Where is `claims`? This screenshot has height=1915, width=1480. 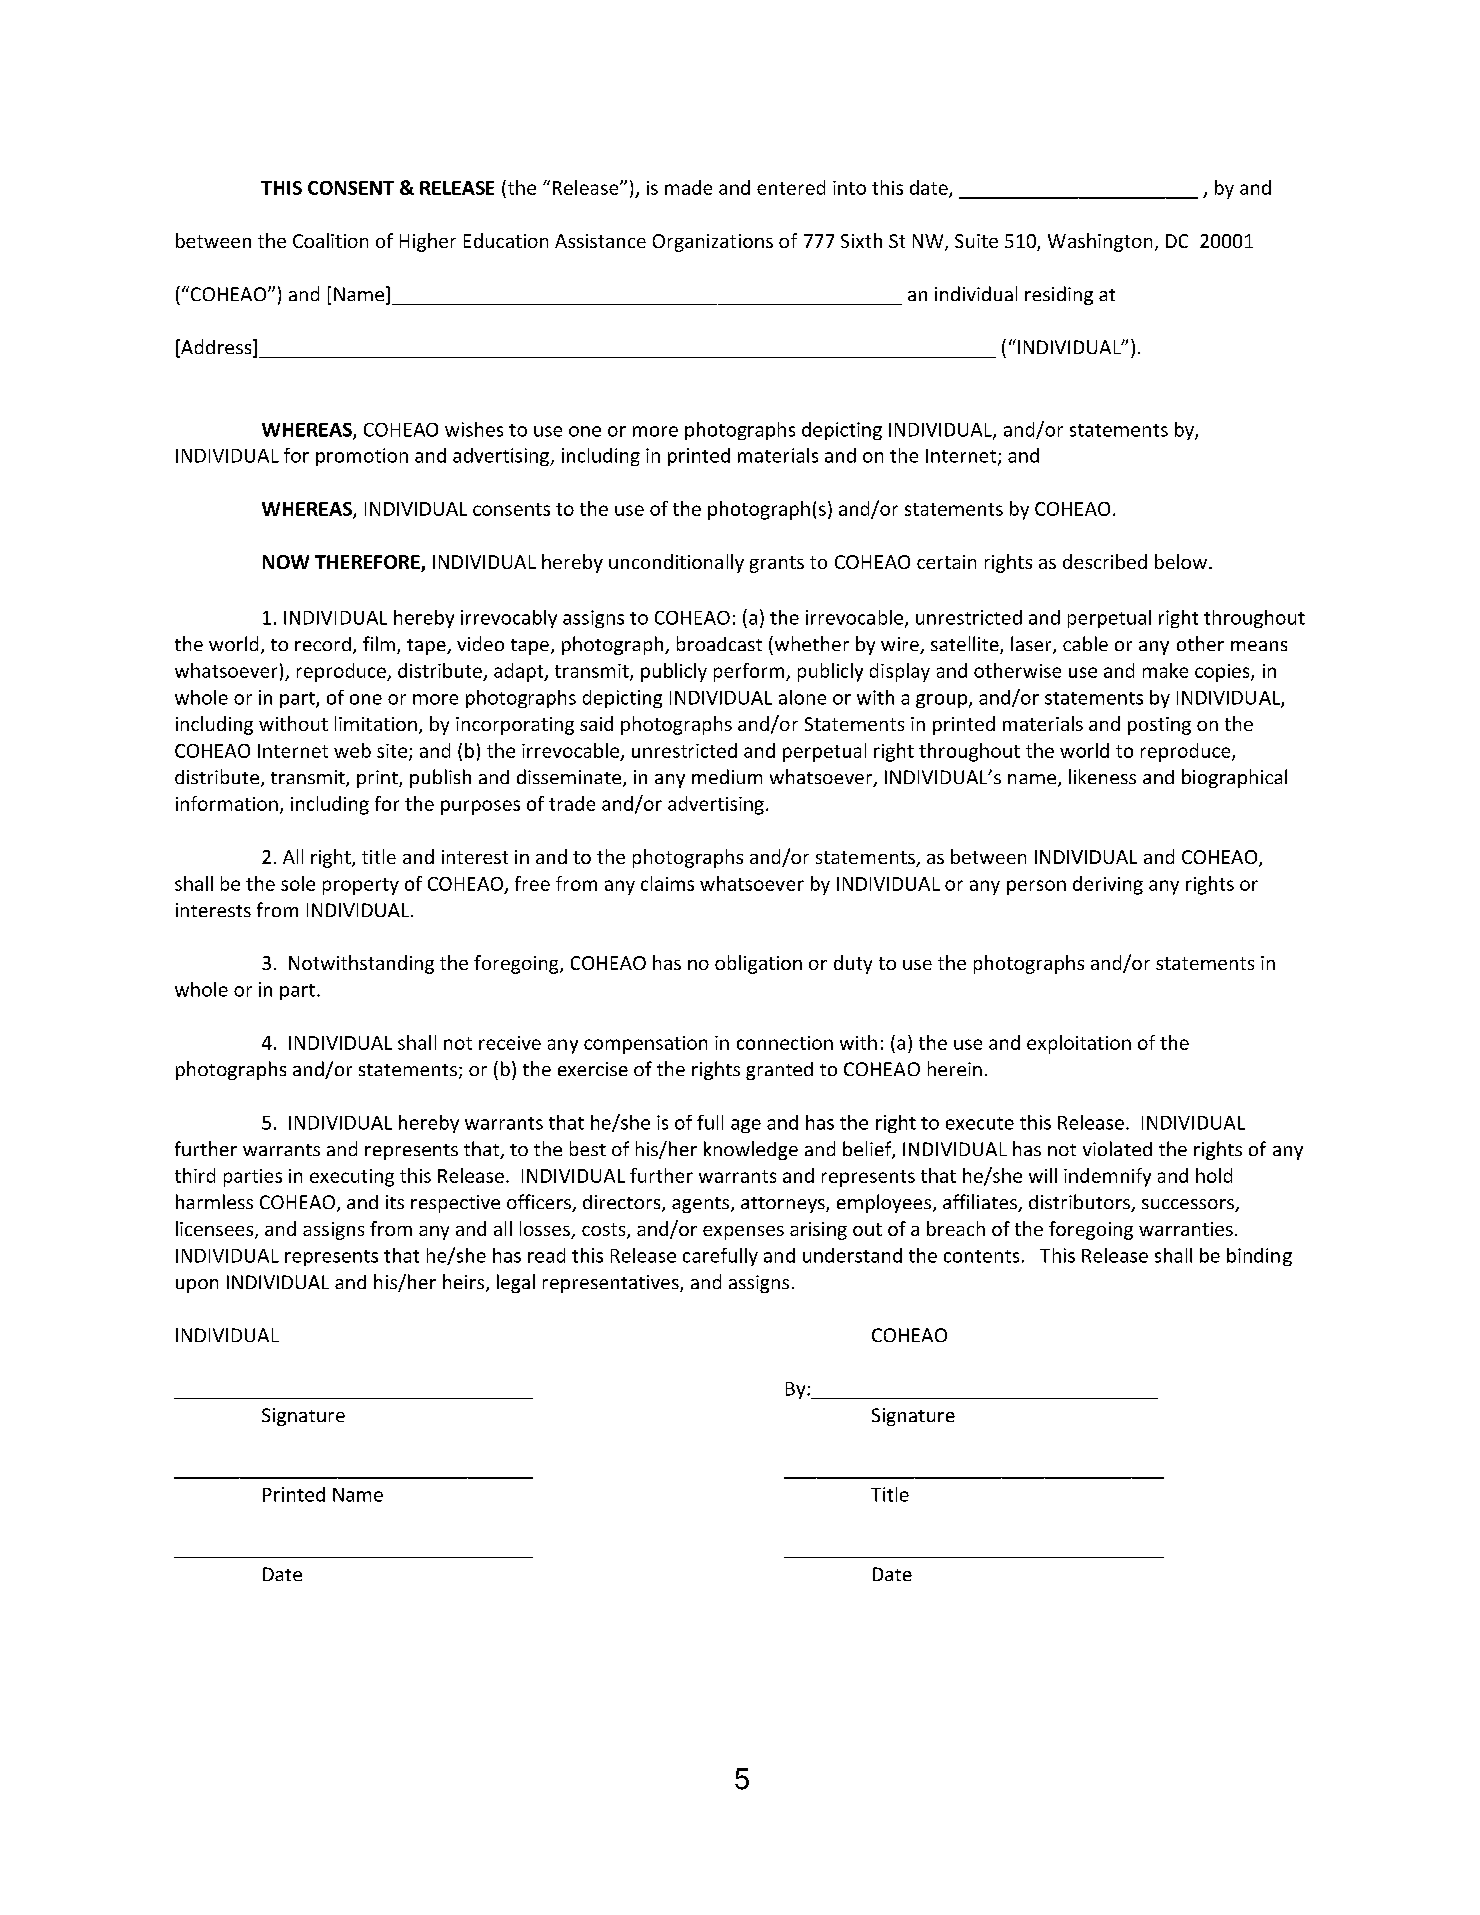 claims is located at coordinates (667, 883).
